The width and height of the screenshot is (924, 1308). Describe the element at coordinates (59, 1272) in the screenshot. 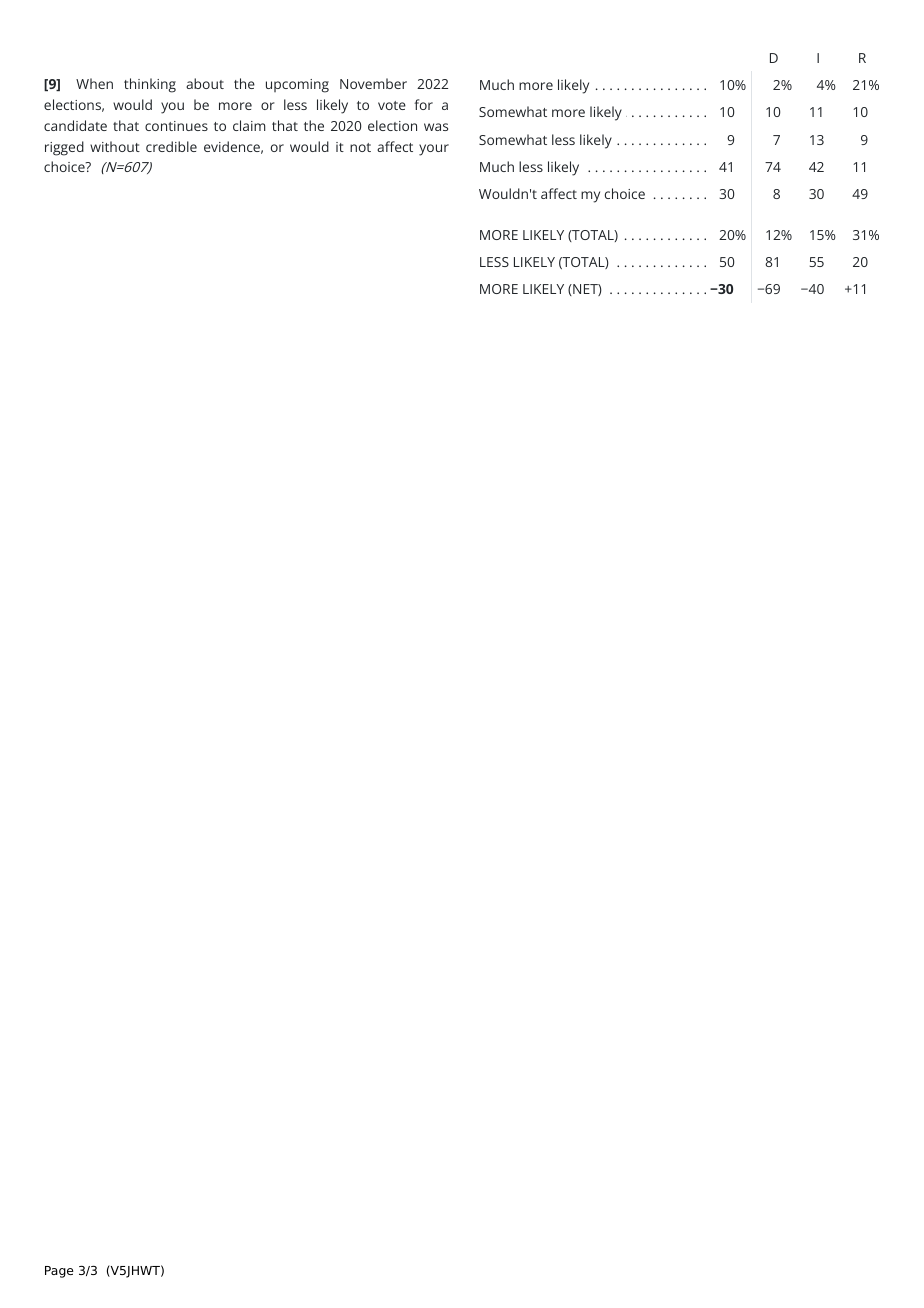

I see `Page` at that location.
